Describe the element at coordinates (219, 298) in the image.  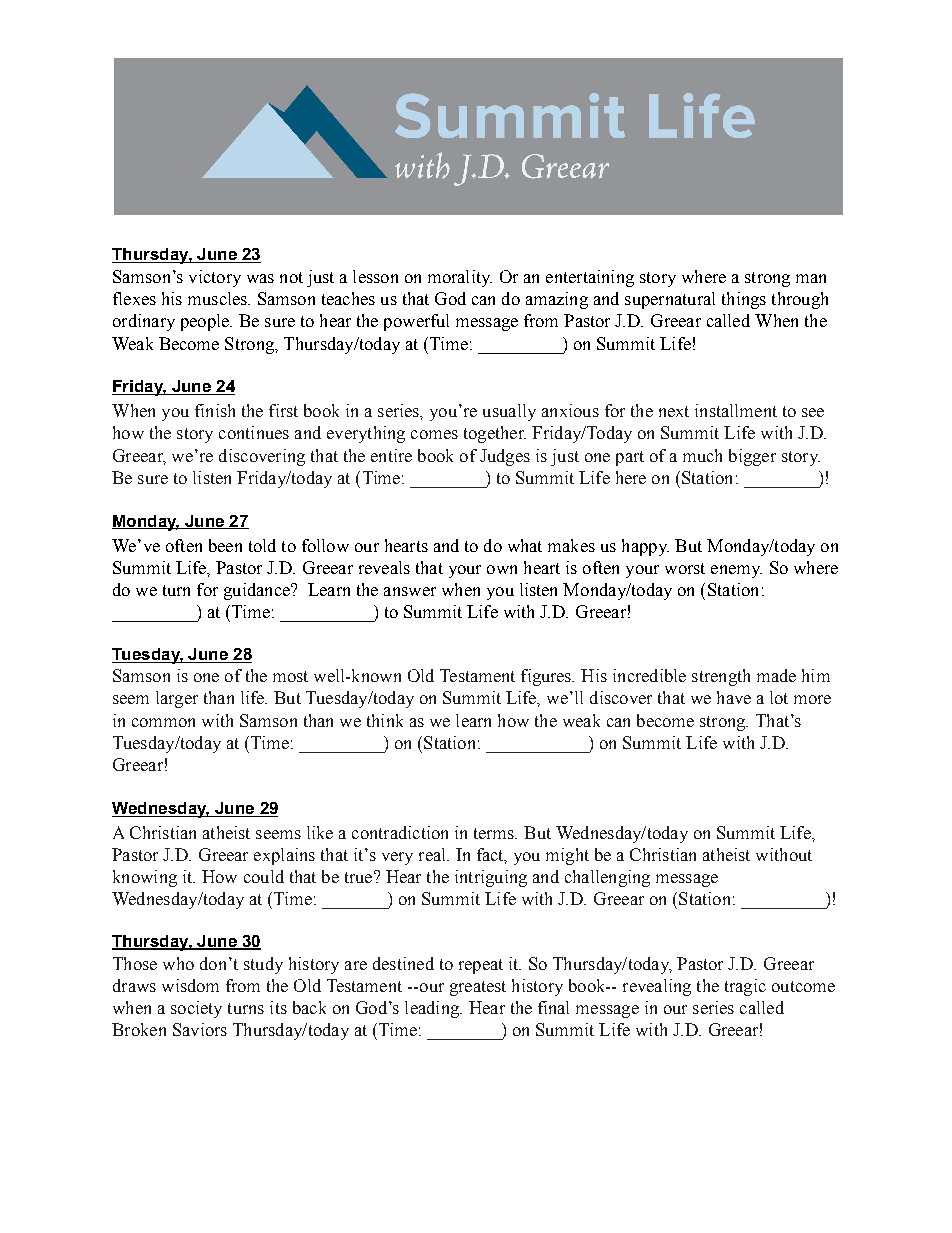
I see `muscles` at that location.
